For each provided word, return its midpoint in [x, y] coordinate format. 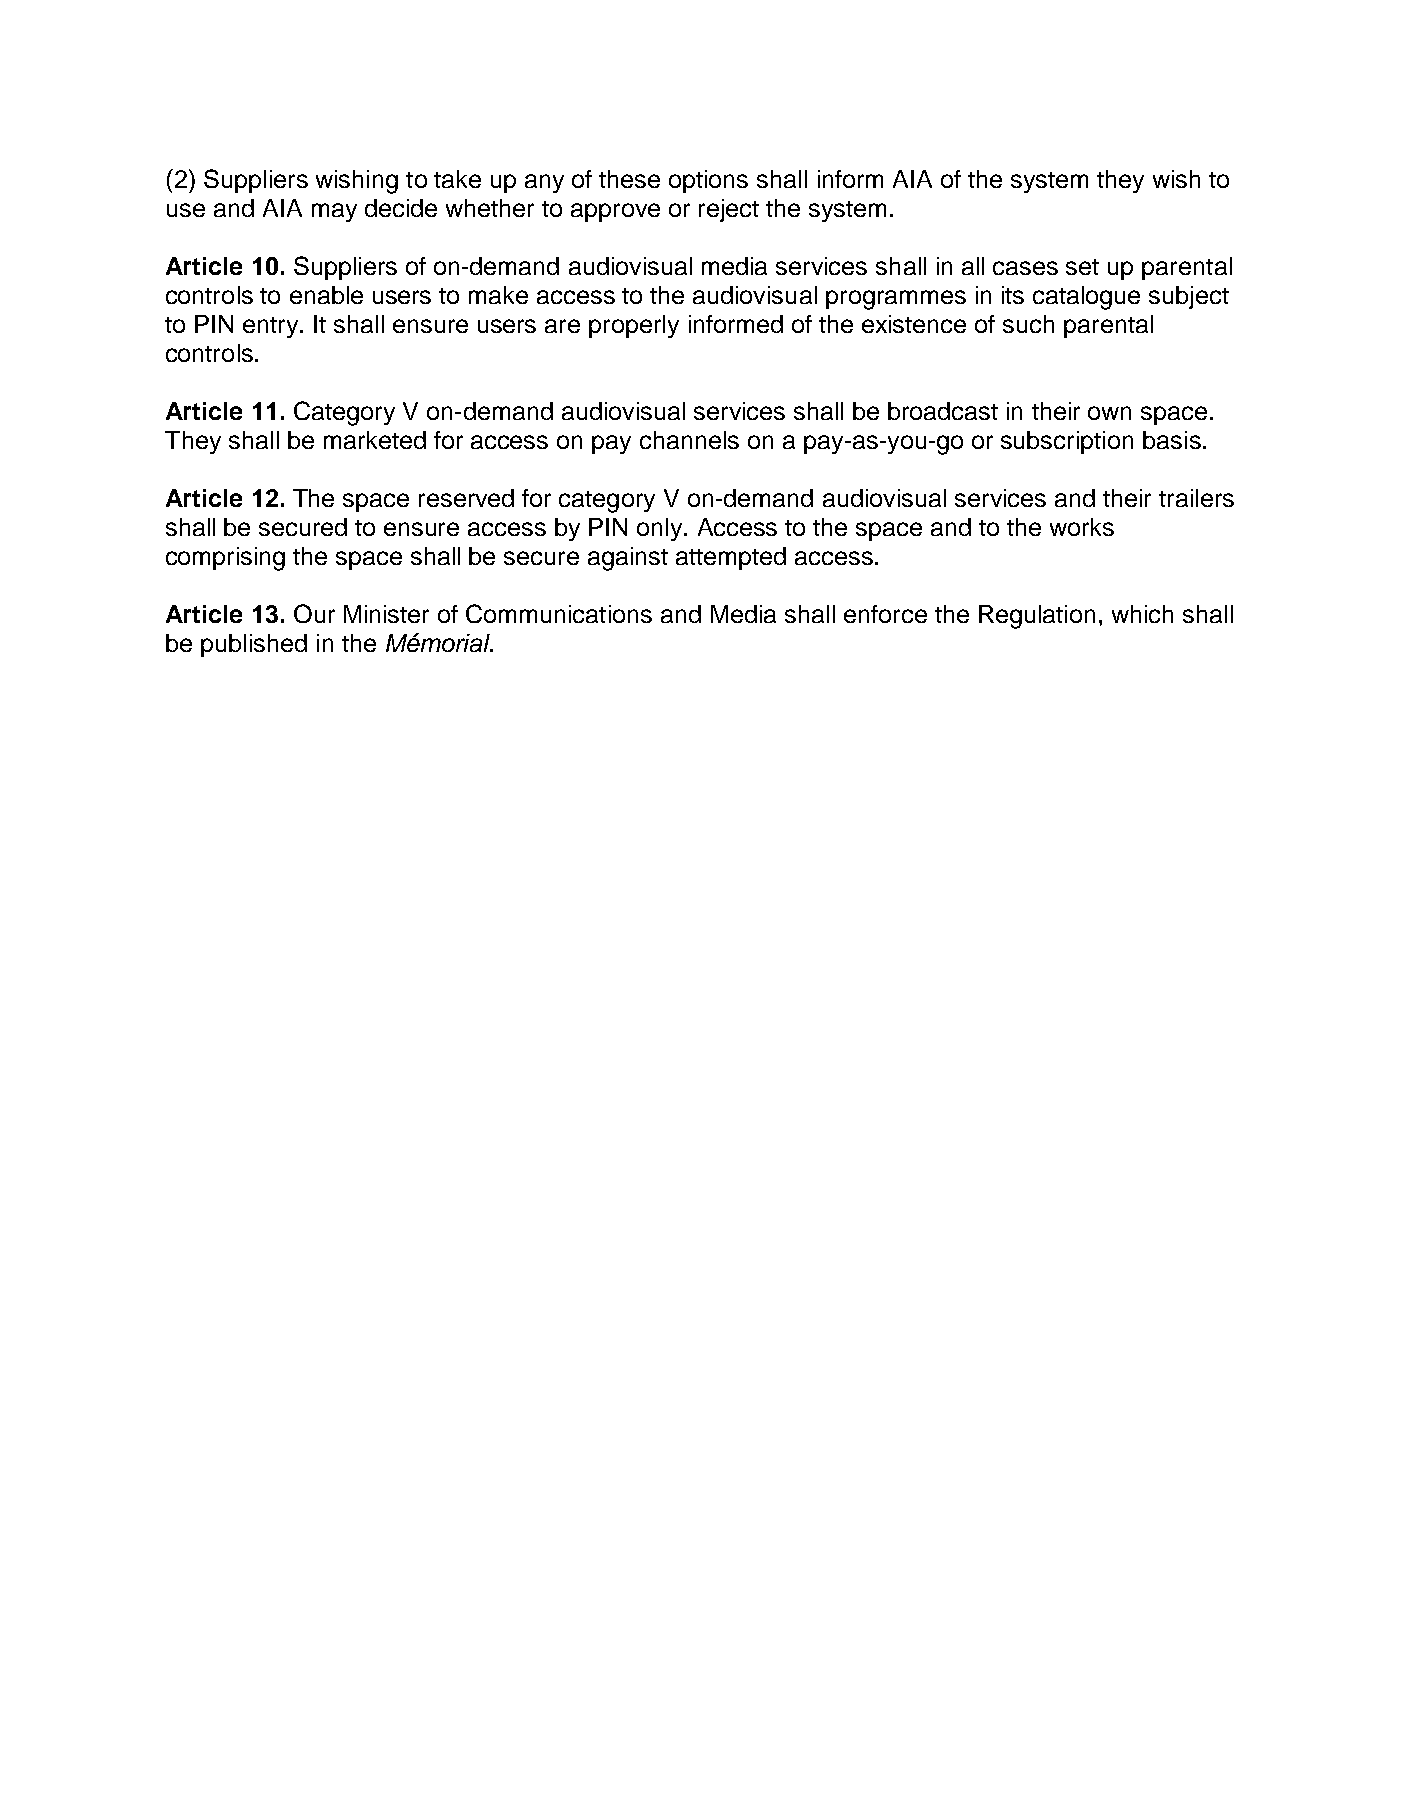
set [1082, 267]
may [334, 212]
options [708, 181]
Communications [559, 613]
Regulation [1037, 617]
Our [314, 613]
